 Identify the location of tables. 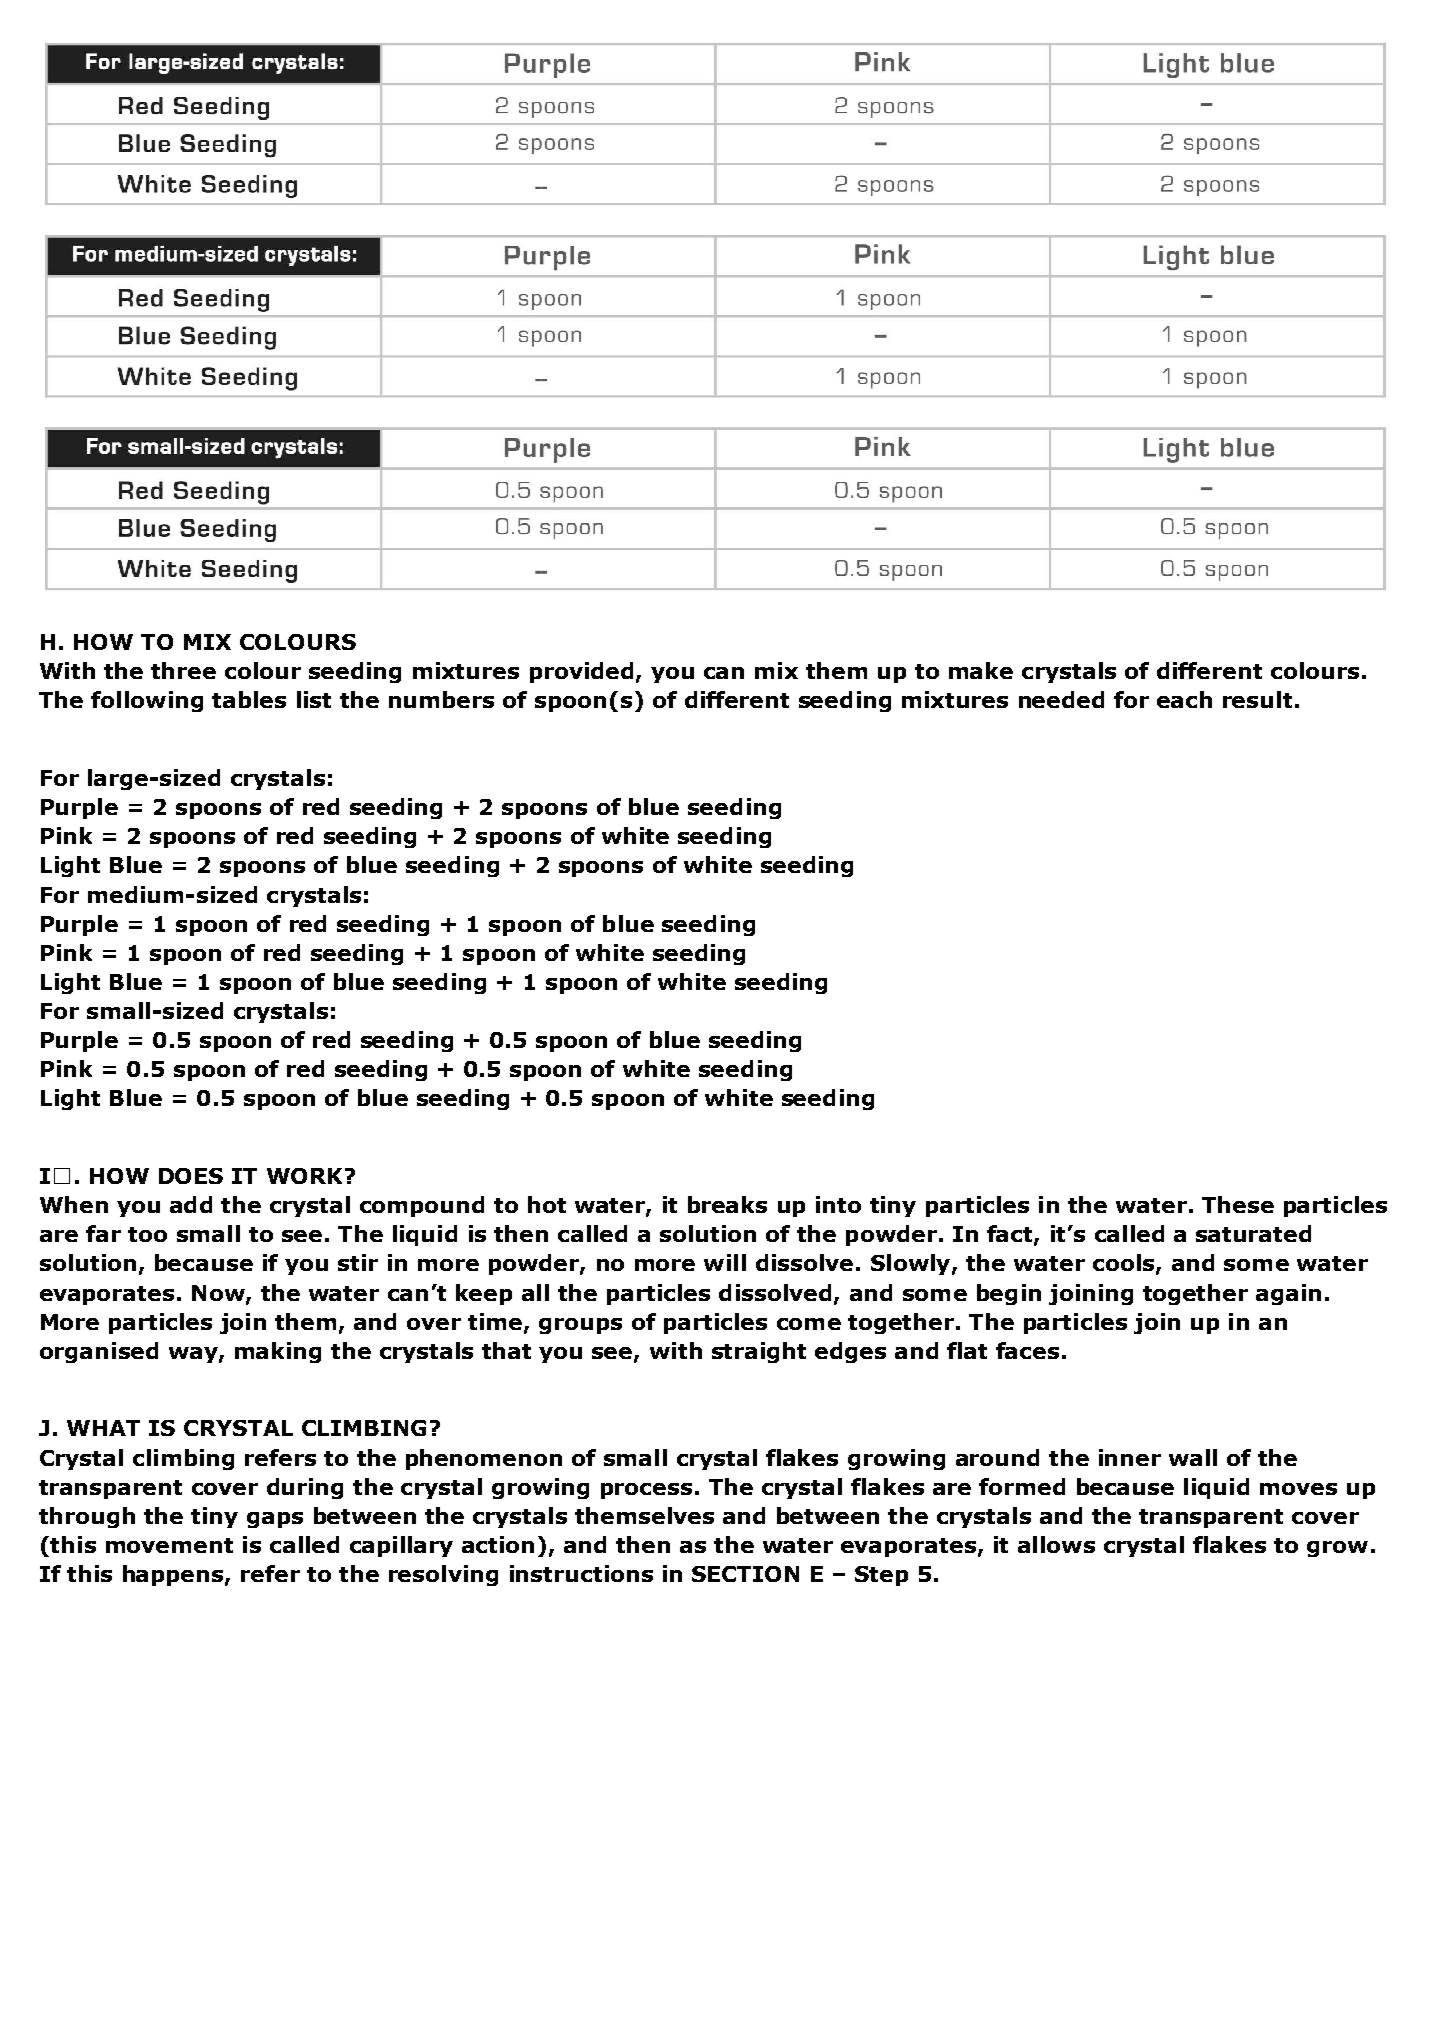
(249, 699).
